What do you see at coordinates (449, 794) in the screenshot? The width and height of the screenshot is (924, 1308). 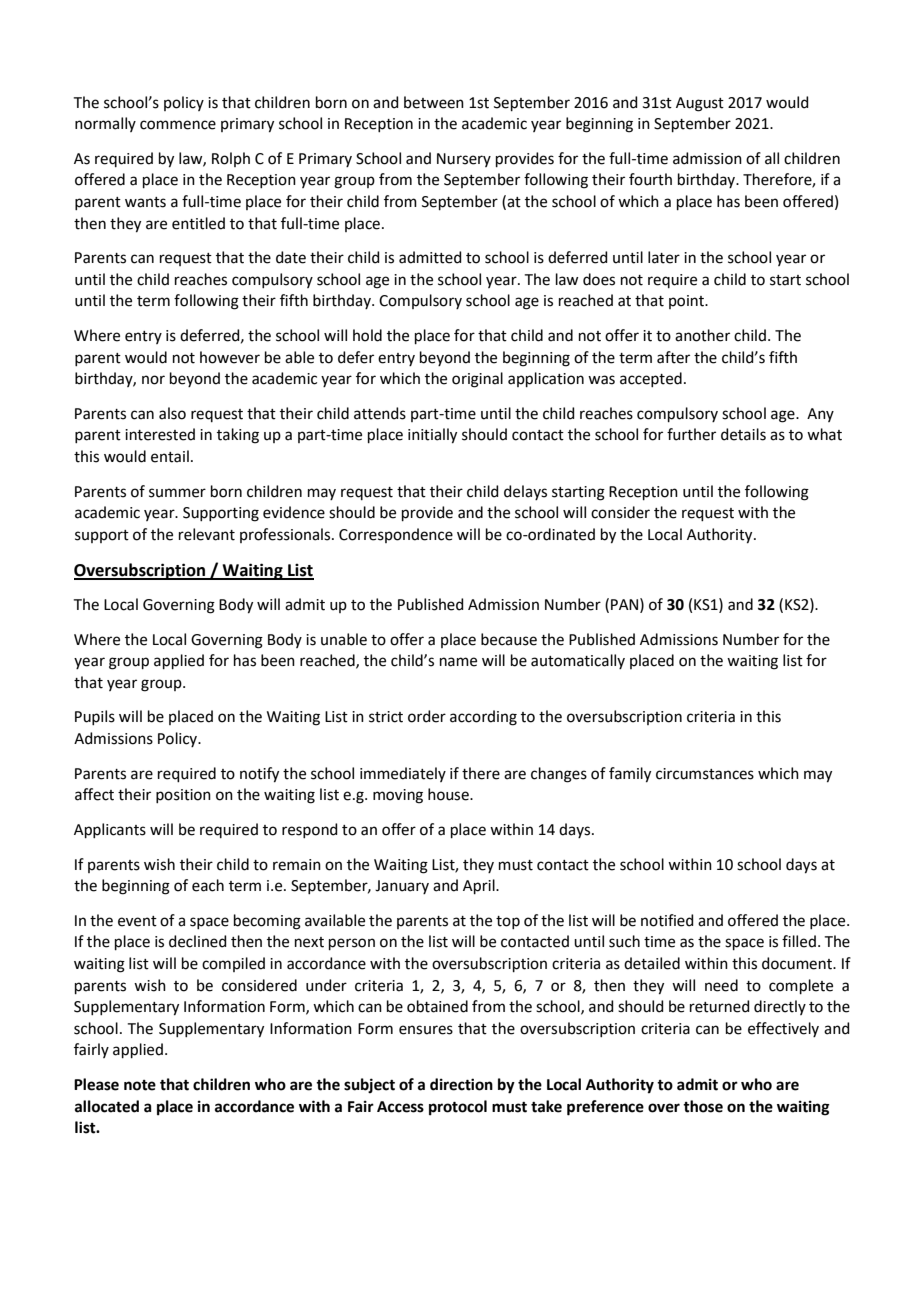 I see `house` at bounding box center [449, 794].
